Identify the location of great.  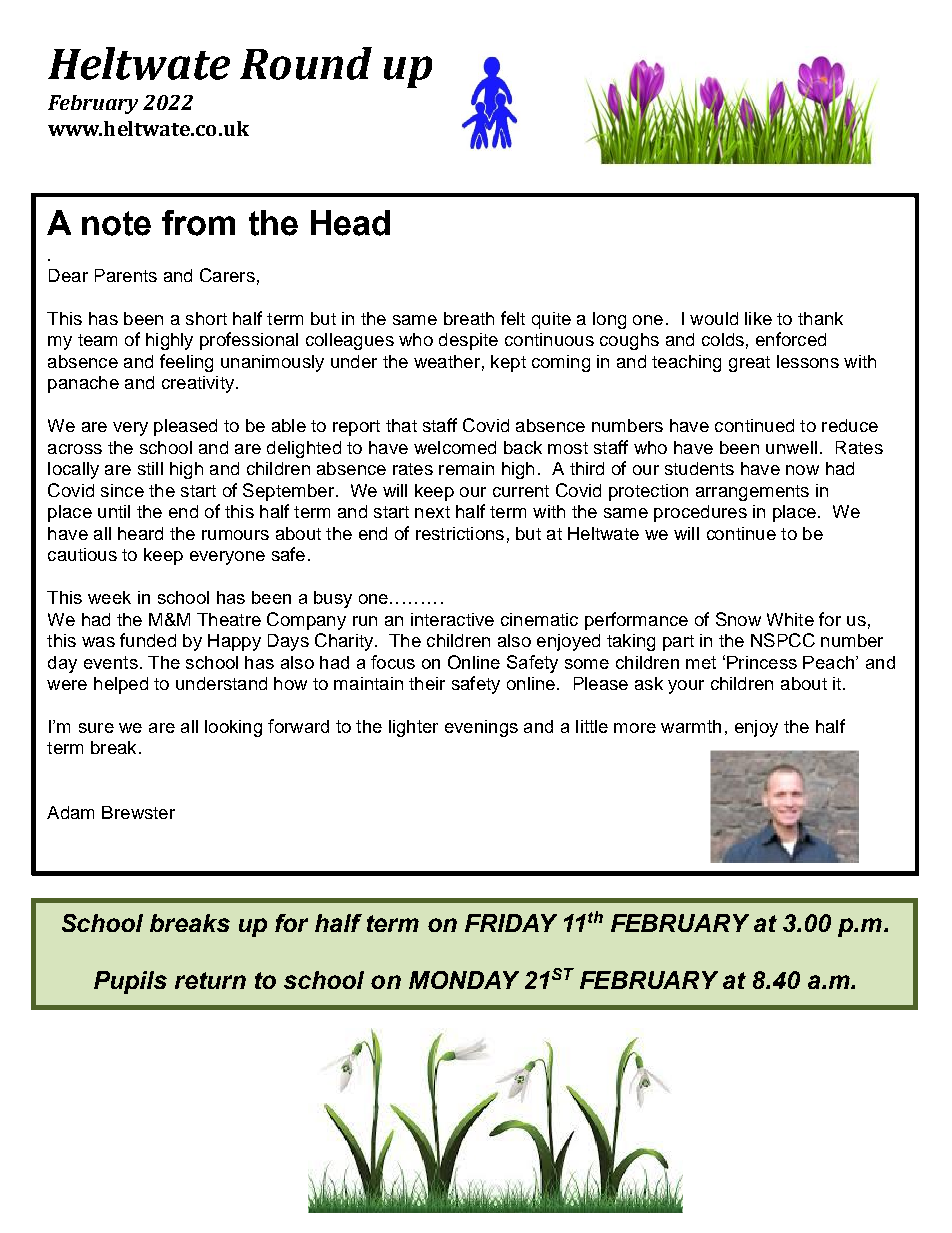
(749, 364).
